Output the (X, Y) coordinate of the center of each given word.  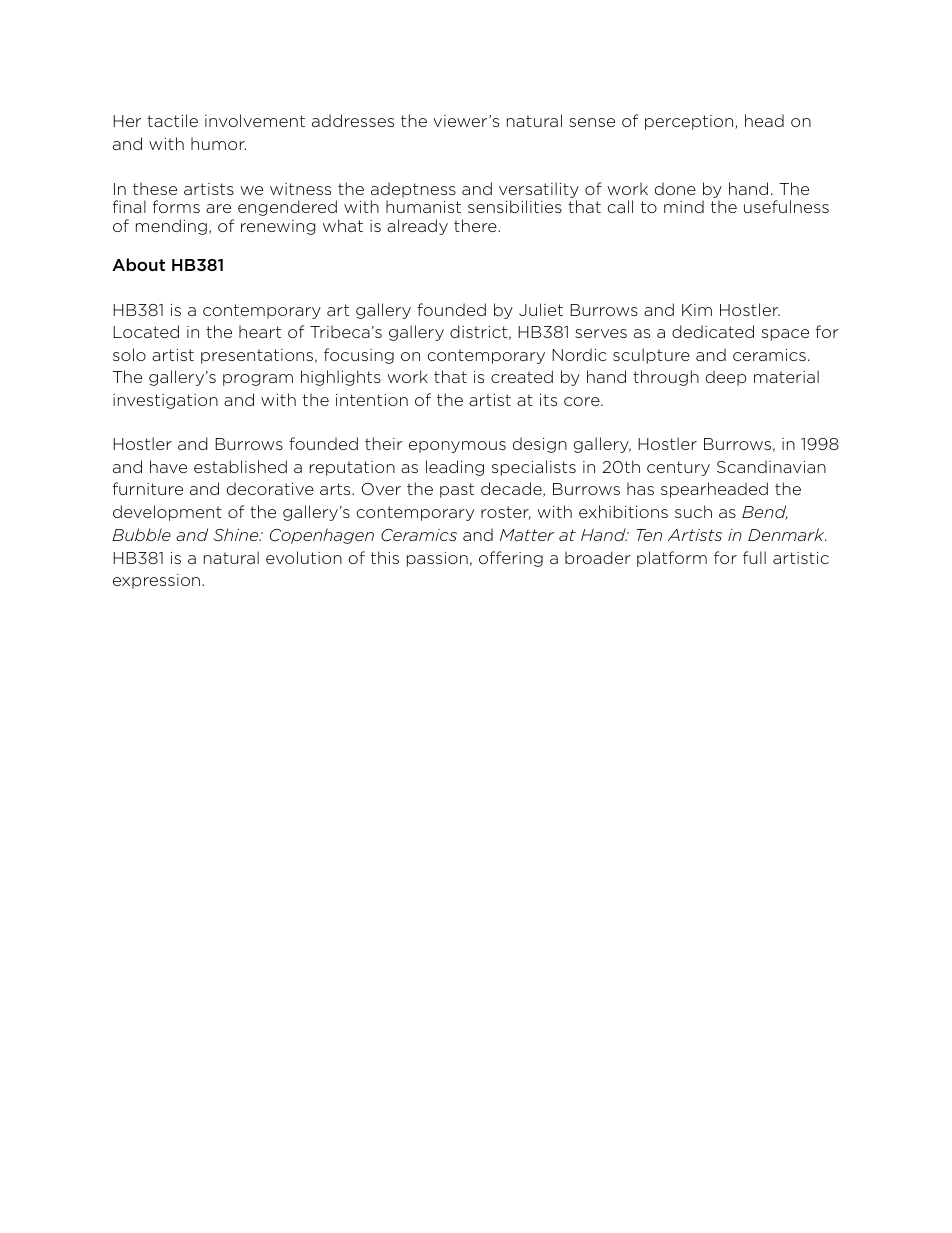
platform (672, 559)
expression (158, 581)
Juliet (541, 309)
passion (437, 559)
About (138, 264)
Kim (697, 310)
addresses (353, 120)
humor (218, 143)
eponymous (457, 447)
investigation (165, 401)
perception (690, 122)
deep (726, 378)
